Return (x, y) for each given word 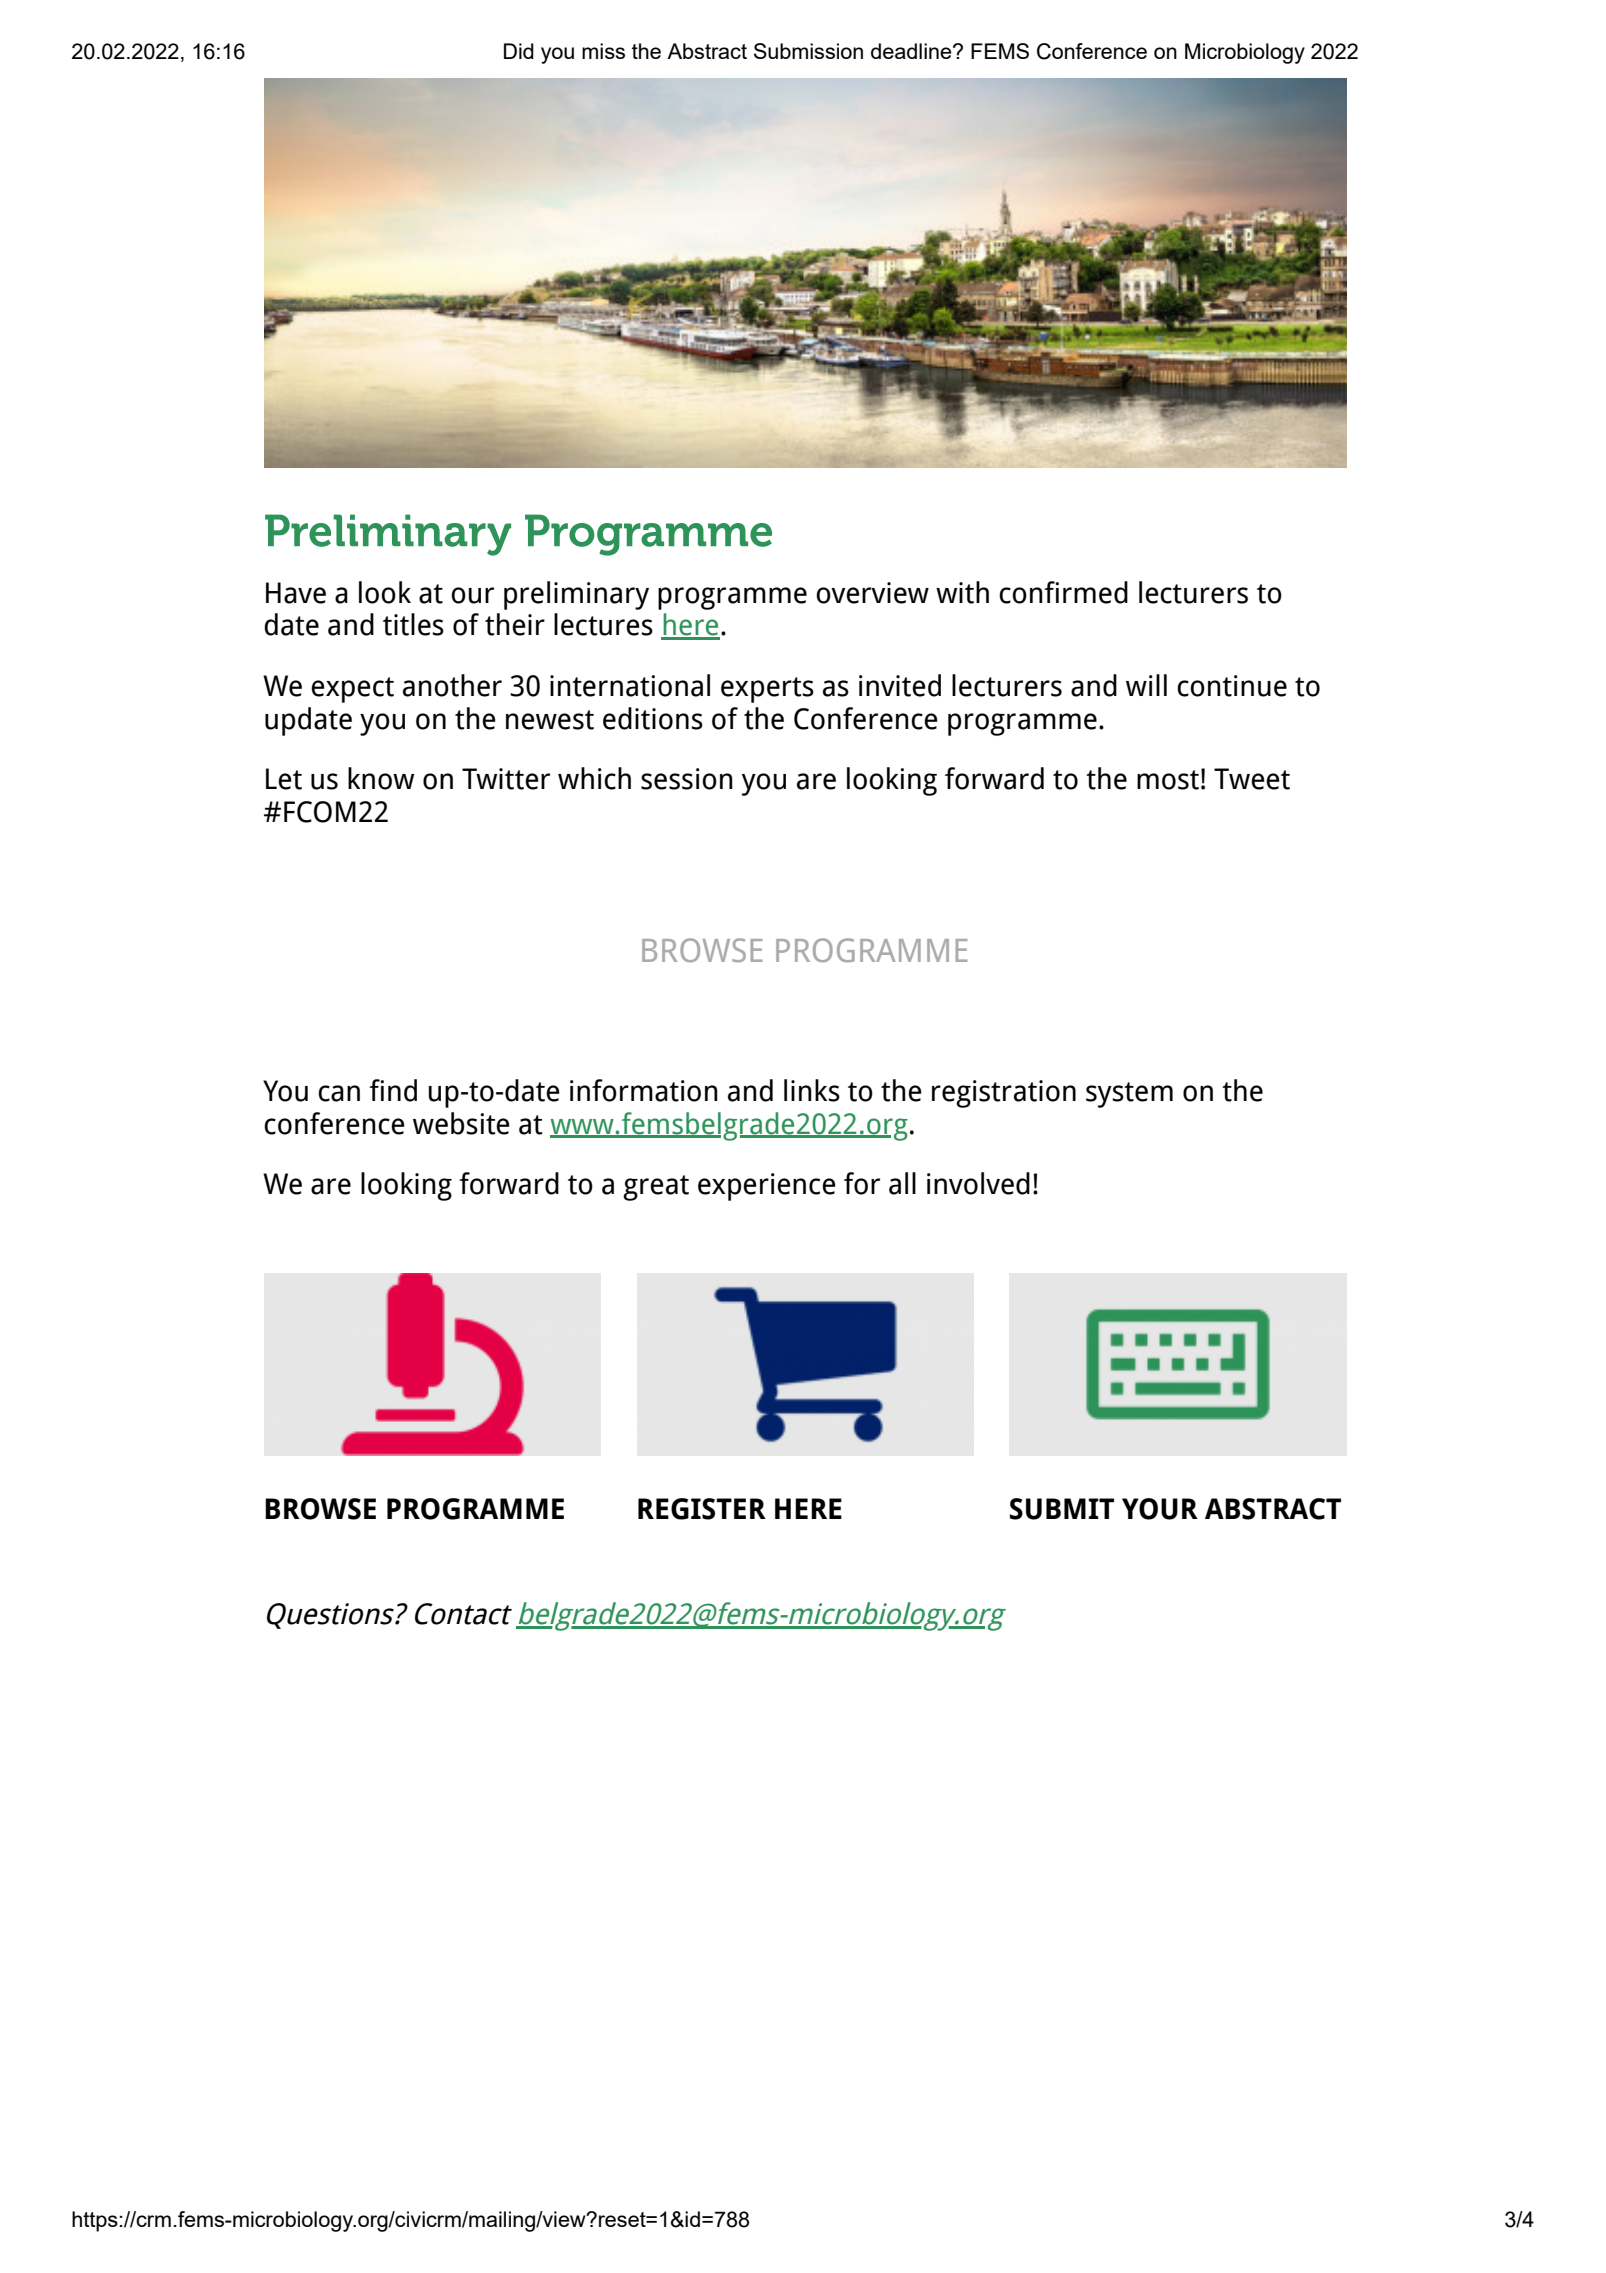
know (381, 778)
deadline (912, 51)
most (1168, 780)
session (687, 779)
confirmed (1063, 592)
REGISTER (702, 1509)
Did (519, 51)
